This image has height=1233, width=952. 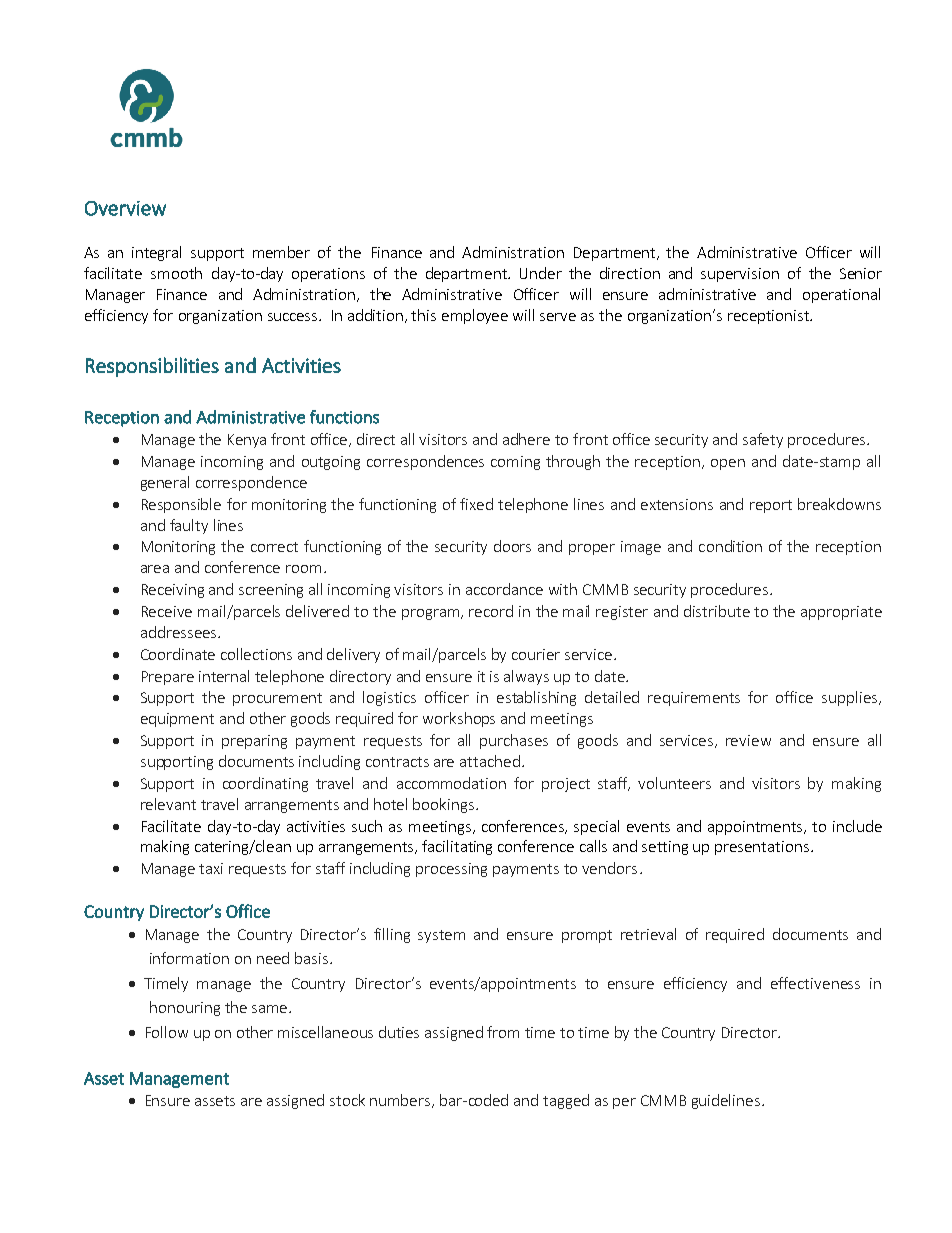 I want to click on relevant, so click(x=168, y=804).
